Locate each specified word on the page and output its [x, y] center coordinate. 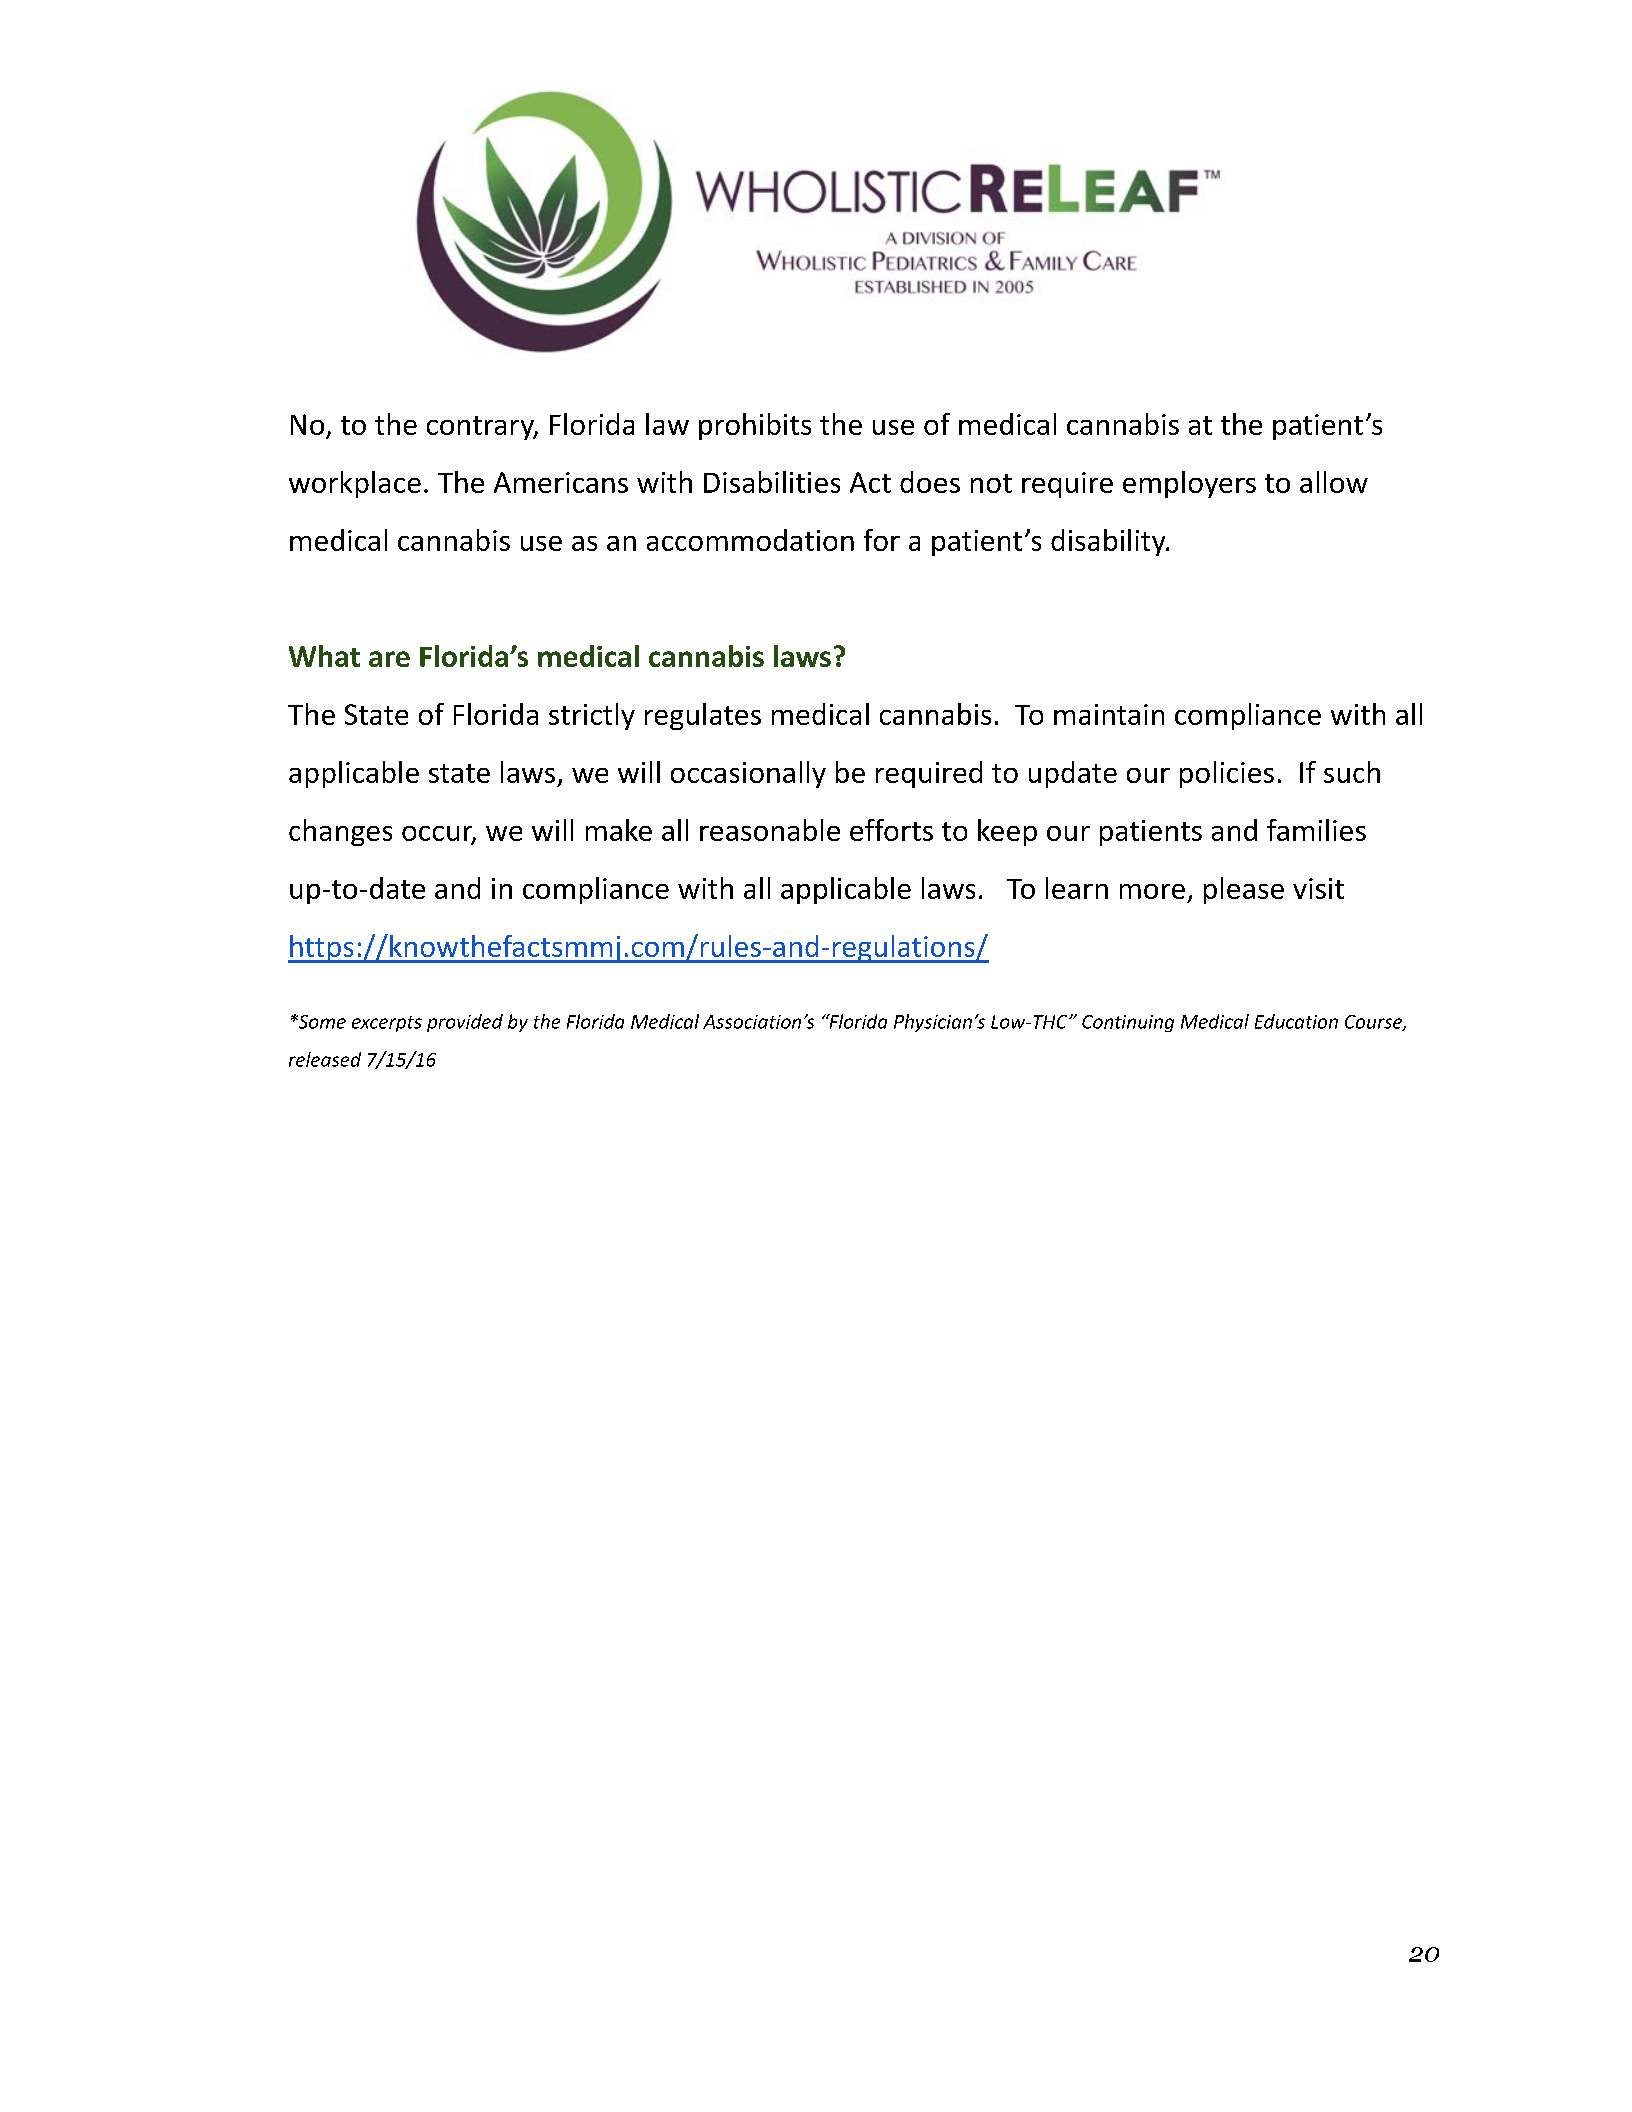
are [389, 659]
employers [1189, 484]
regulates [703, 716]
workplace [355, 484]
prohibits [755, 426]
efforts [891, 830]
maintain [1109, 714]
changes [340, 832]
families [1316, 830]
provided [465, 1023]
